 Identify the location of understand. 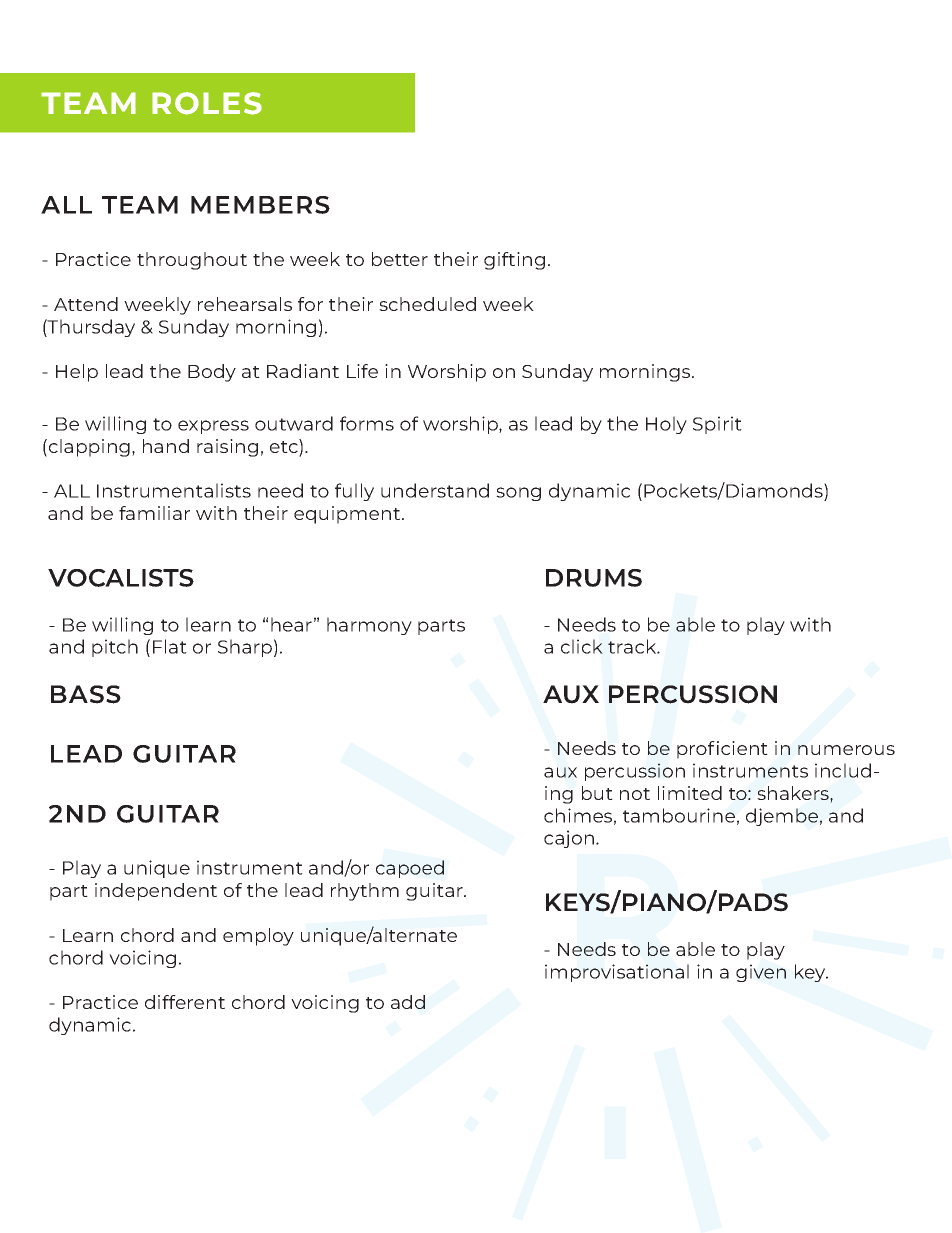
(435, 490).
